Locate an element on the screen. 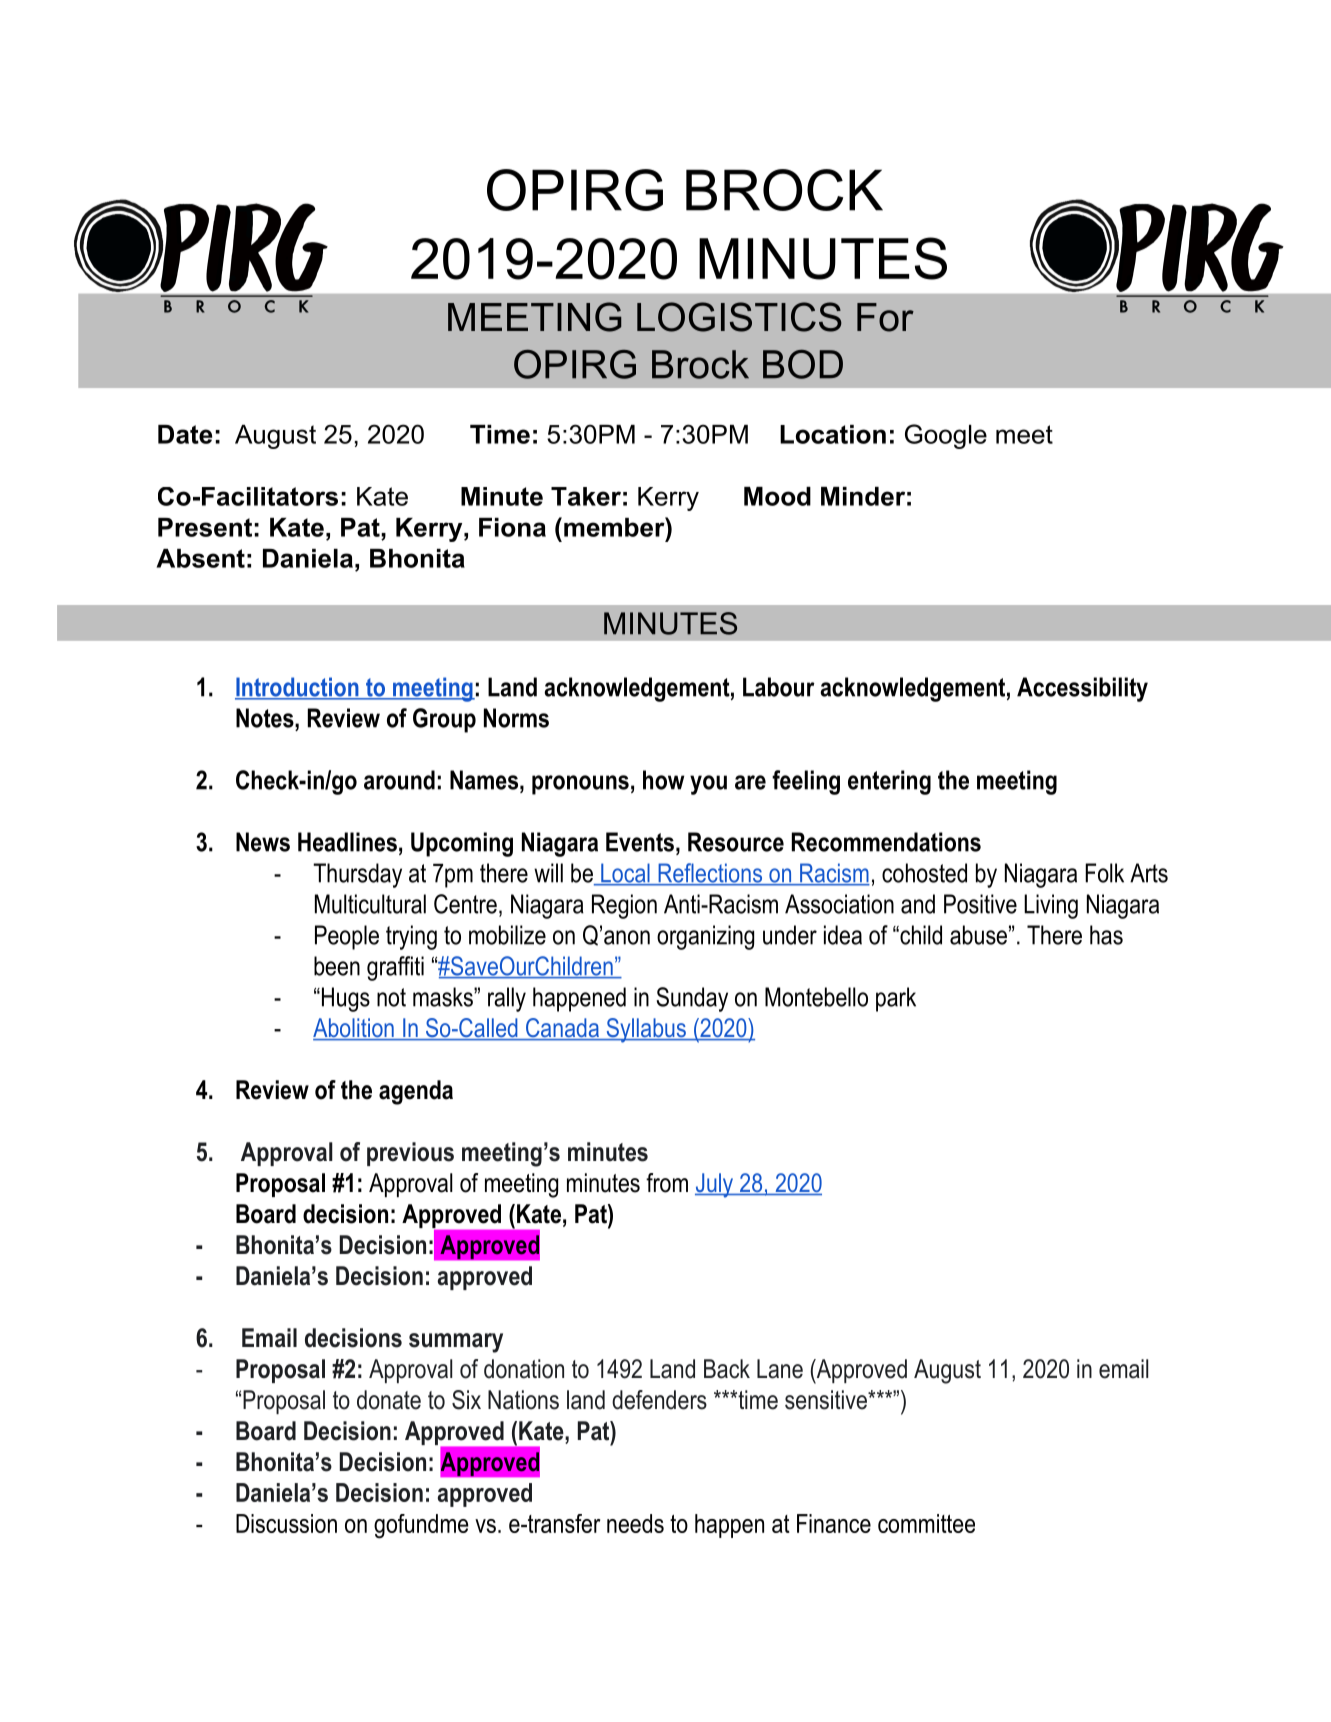 The width and height of the screenshot is (1331, 1722). previous is located at coordinates (410, 1154).
